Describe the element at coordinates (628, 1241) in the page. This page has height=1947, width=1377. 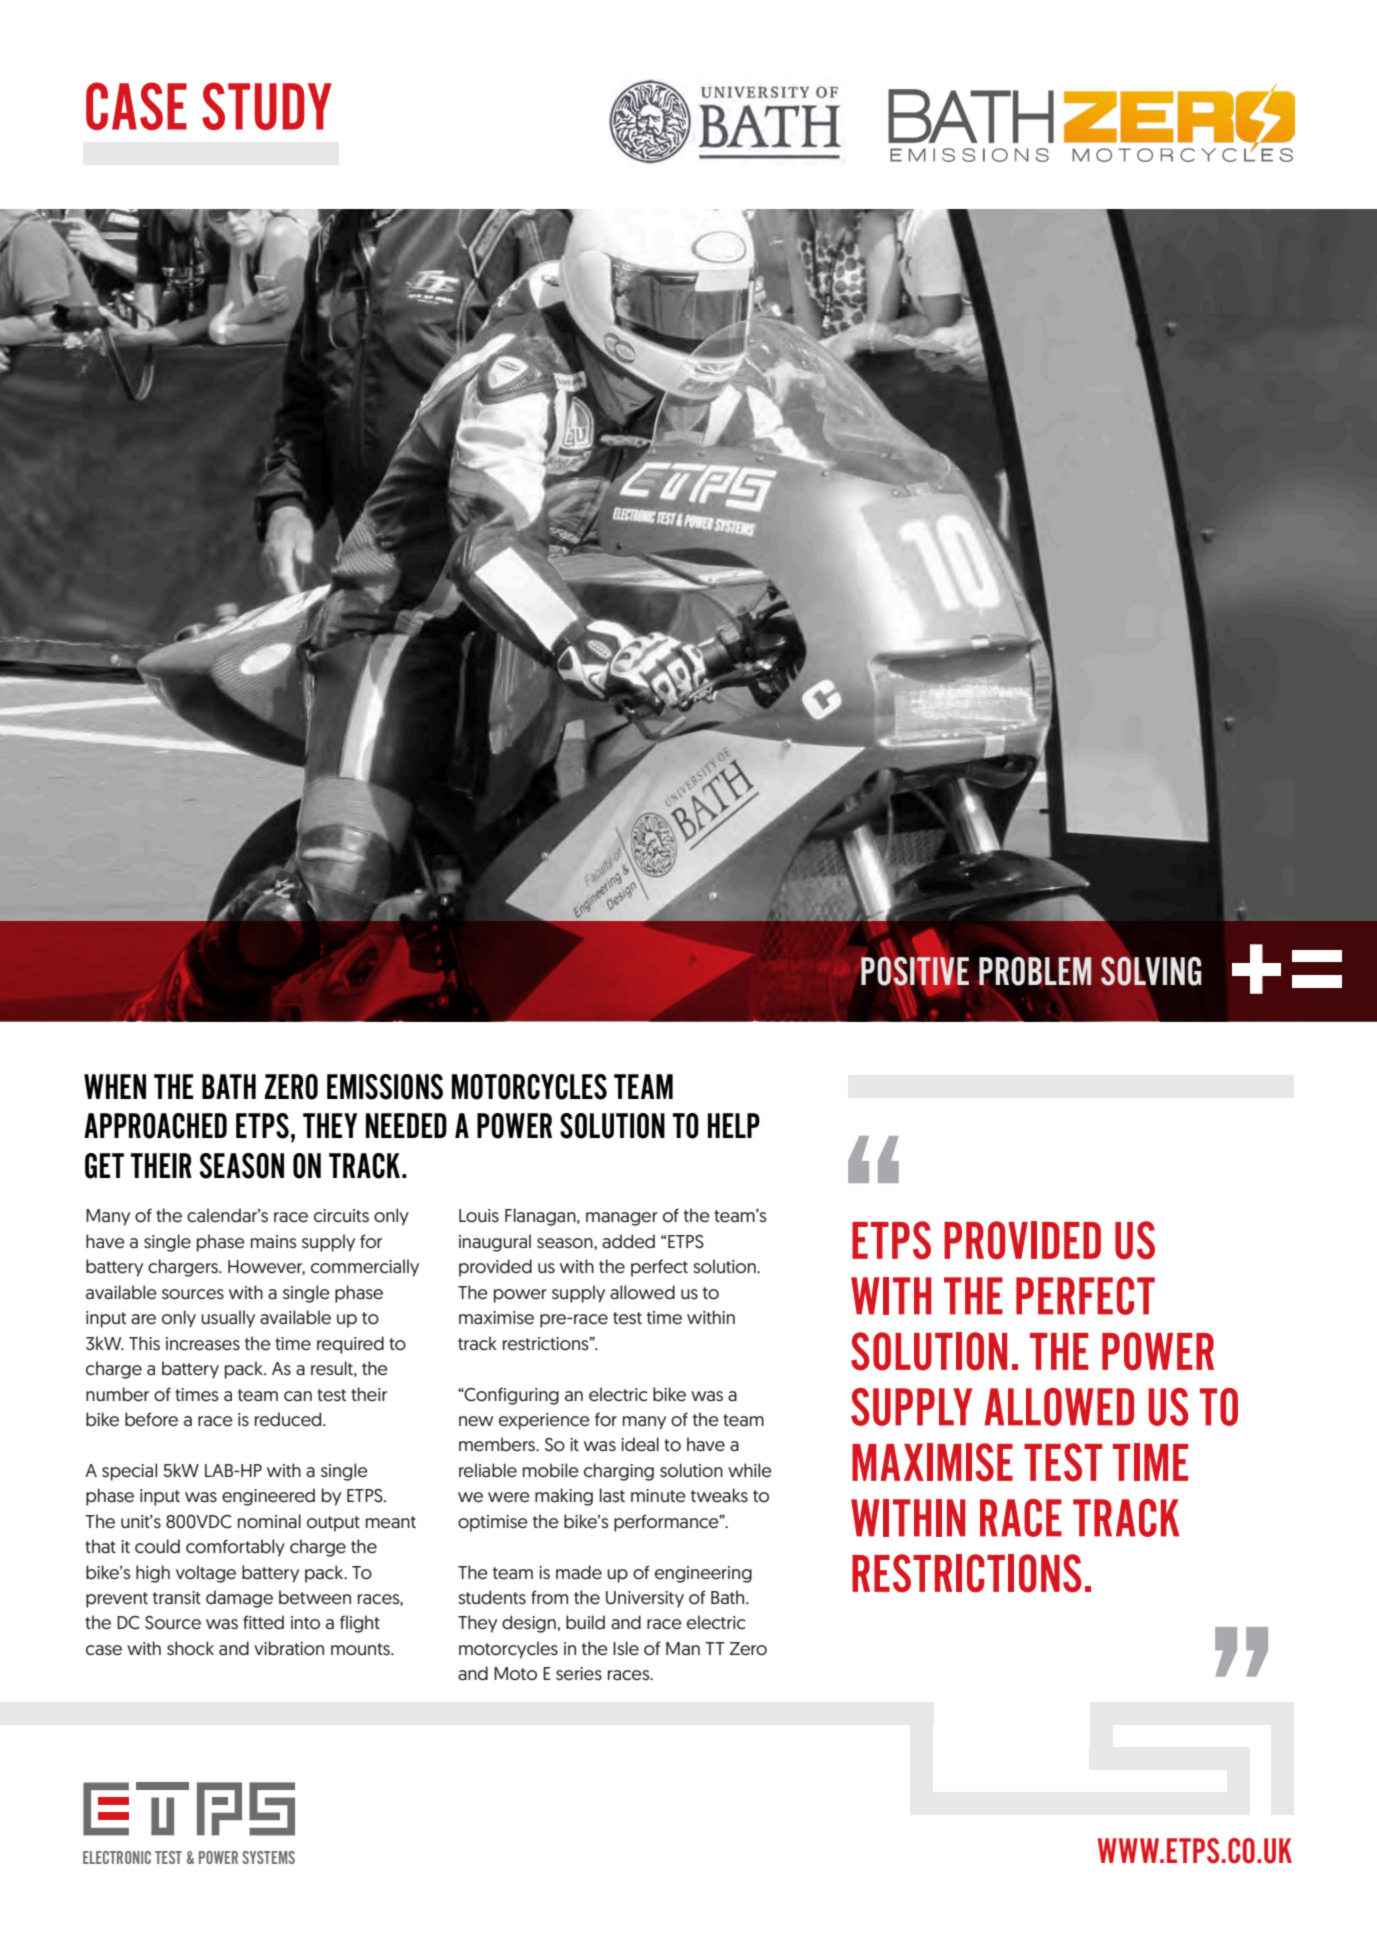
I see `added` at that location.
